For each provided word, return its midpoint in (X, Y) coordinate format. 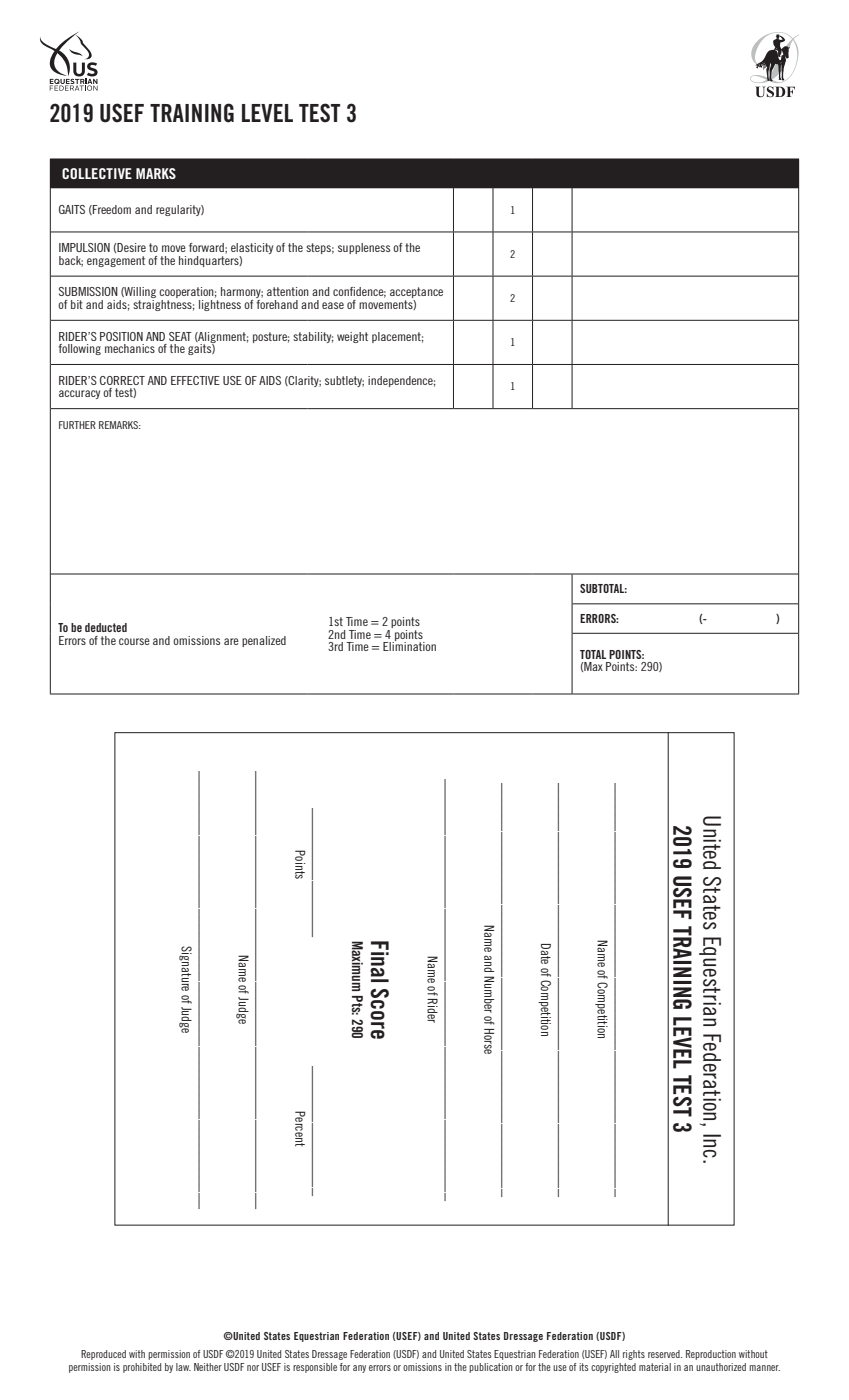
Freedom (111, 210)
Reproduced (103, 1355)
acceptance (416, 294)
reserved (665, 1354)
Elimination (409, 645)
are (231, 641)
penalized (264, 641)
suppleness (364, 248)
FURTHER (77, 425)
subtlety (344, 381)
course (134, 641)
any (359, 1369)
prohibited (142, 1368)
